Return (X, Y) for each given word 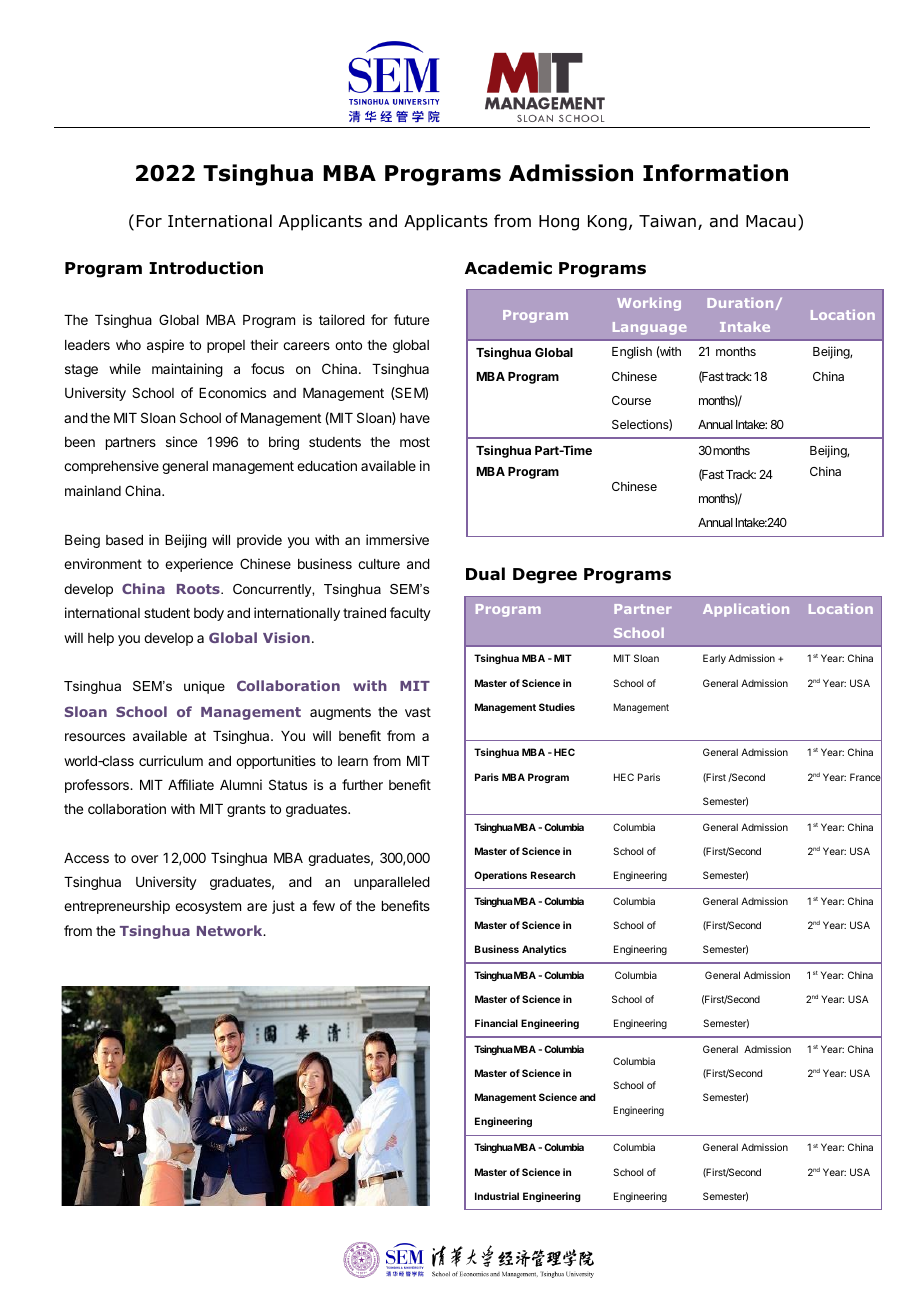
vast (418, 712)
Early (714, 659)
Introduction (206, 268)
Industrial (497, 1196)
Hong (559, 223)
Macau (771, 221)
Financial (496, 1023)
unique (204, 687)
